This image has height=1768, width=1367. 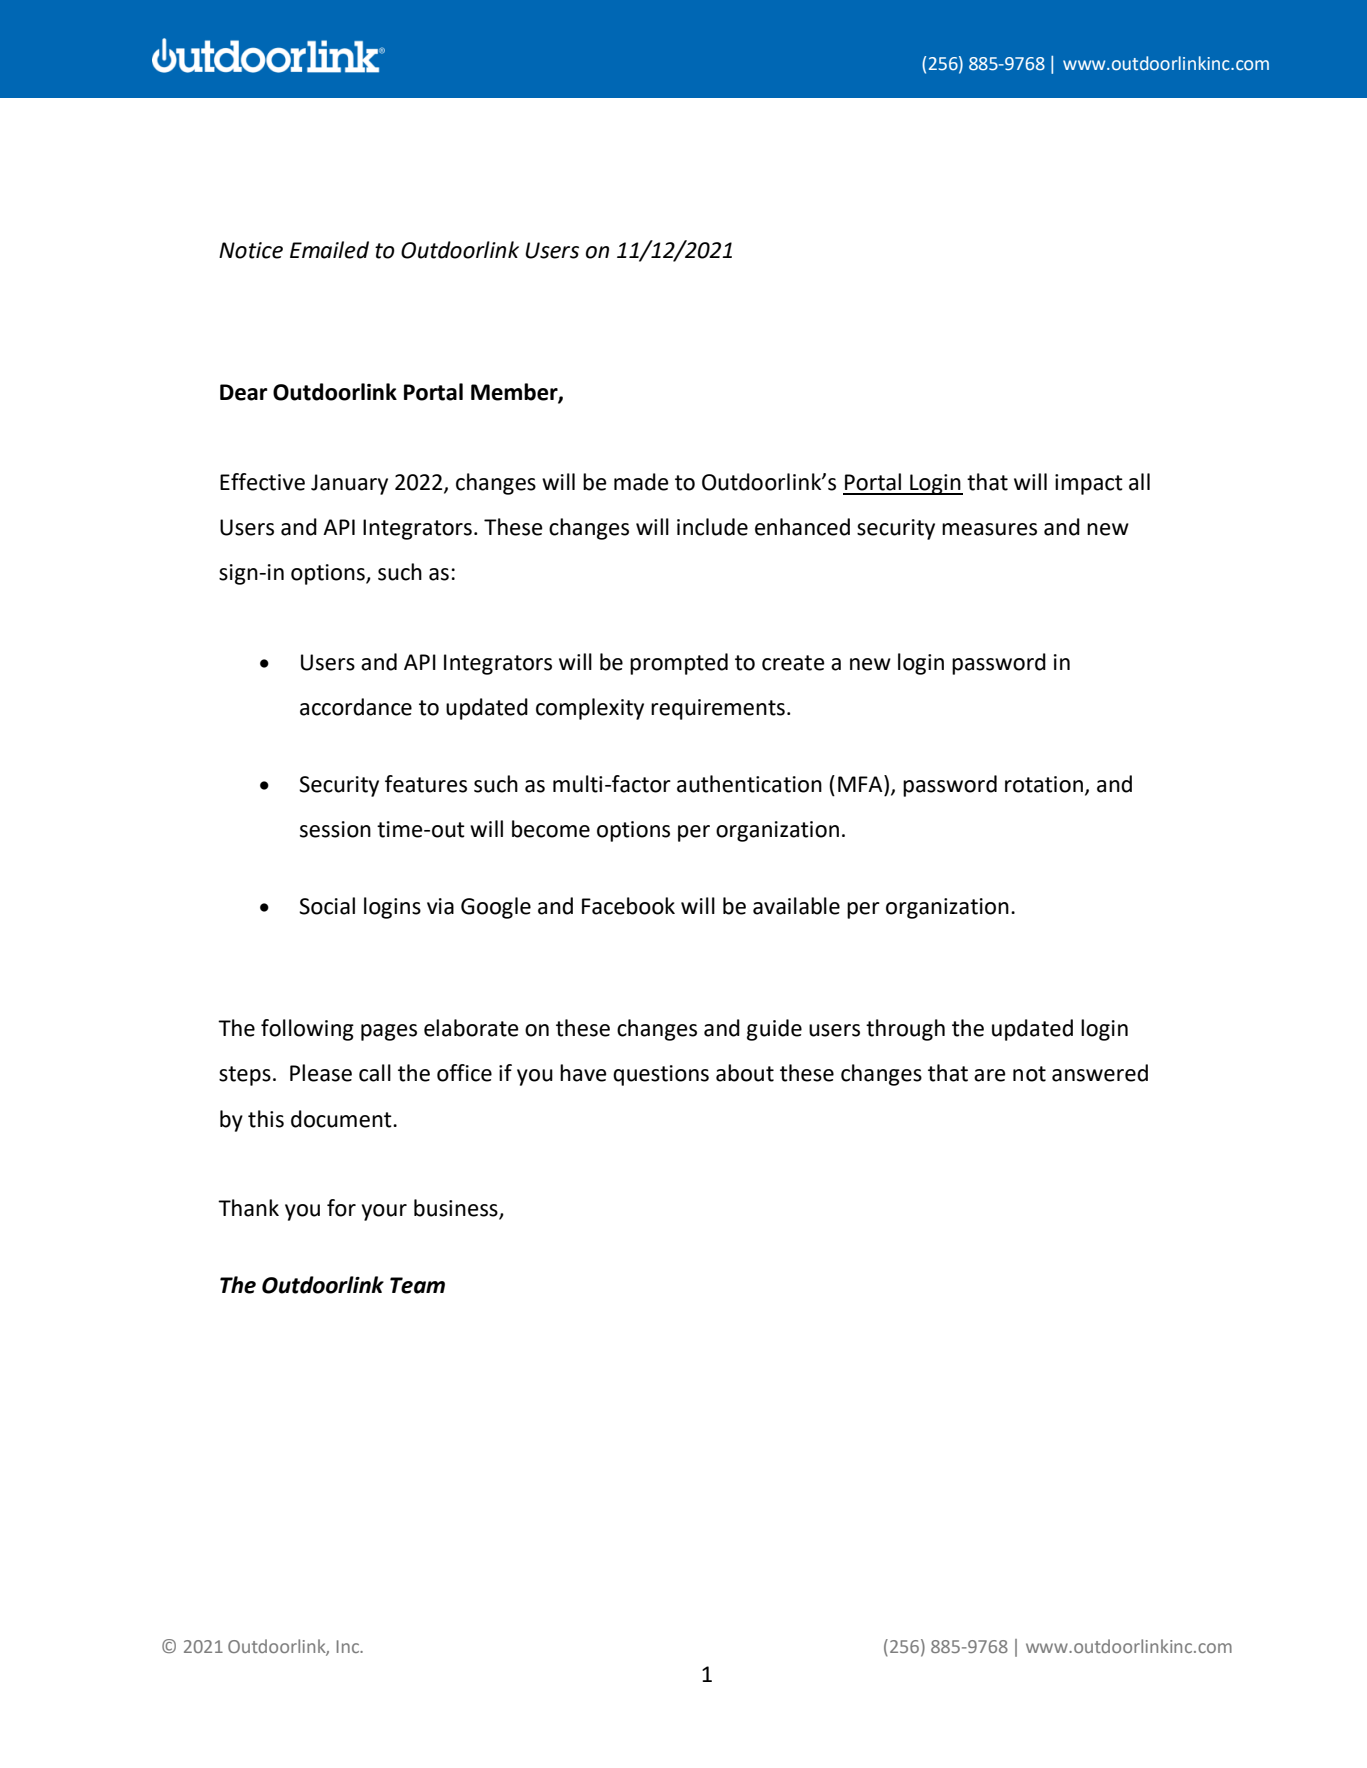 What do you see at coordinates (1089, 484) in the image?
I see `impact` at bounding box center [1089, 484].
